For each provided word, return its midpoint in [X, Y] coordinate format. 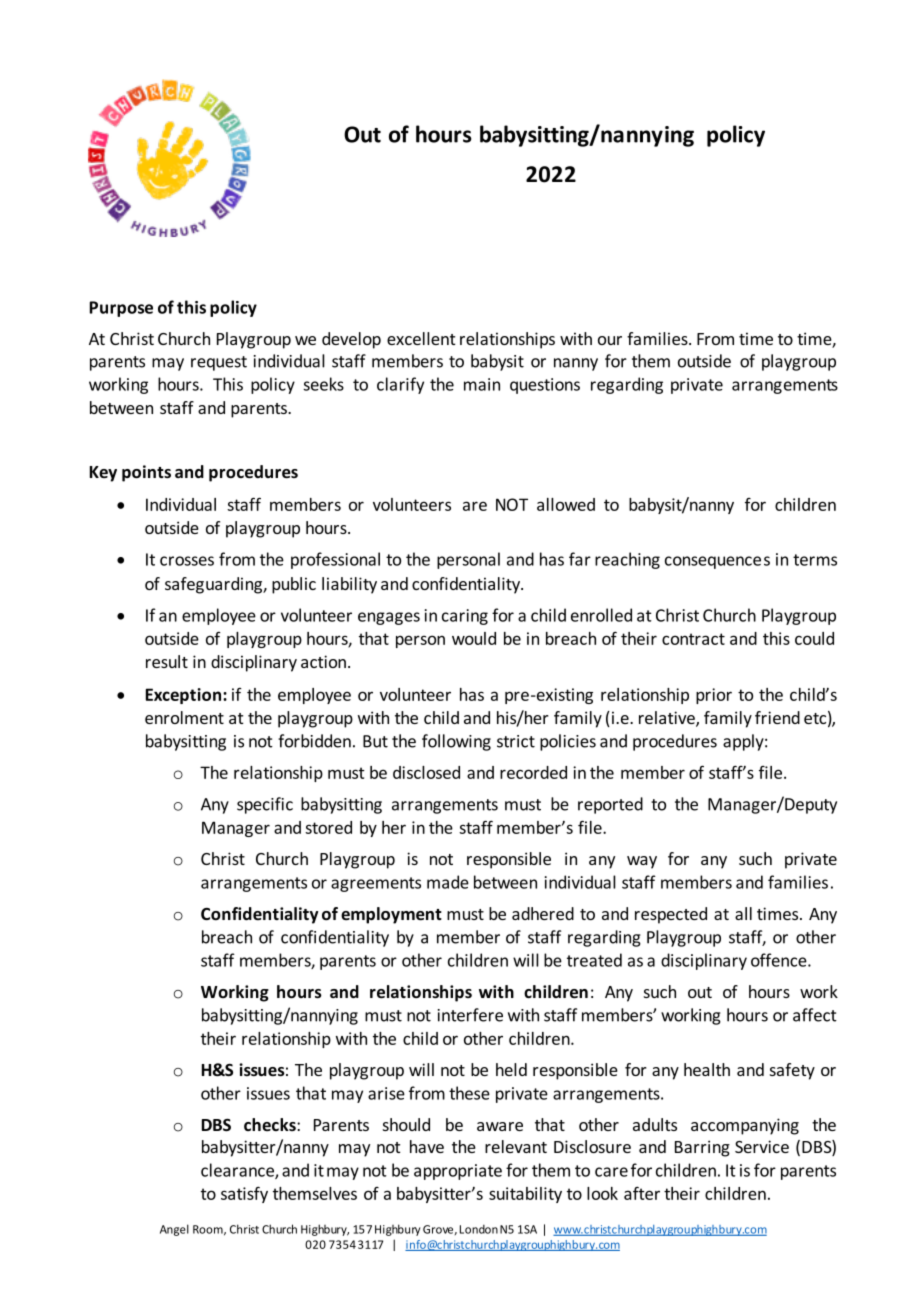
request [219, 363]
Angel [174, 1230]
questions [545, 386]
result [167, 661]
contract [693, 639]
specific [265, 805]
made [448, 882]
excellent [421, 338]
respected [671, 915]
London [479, 1229]
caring [465, 617]
